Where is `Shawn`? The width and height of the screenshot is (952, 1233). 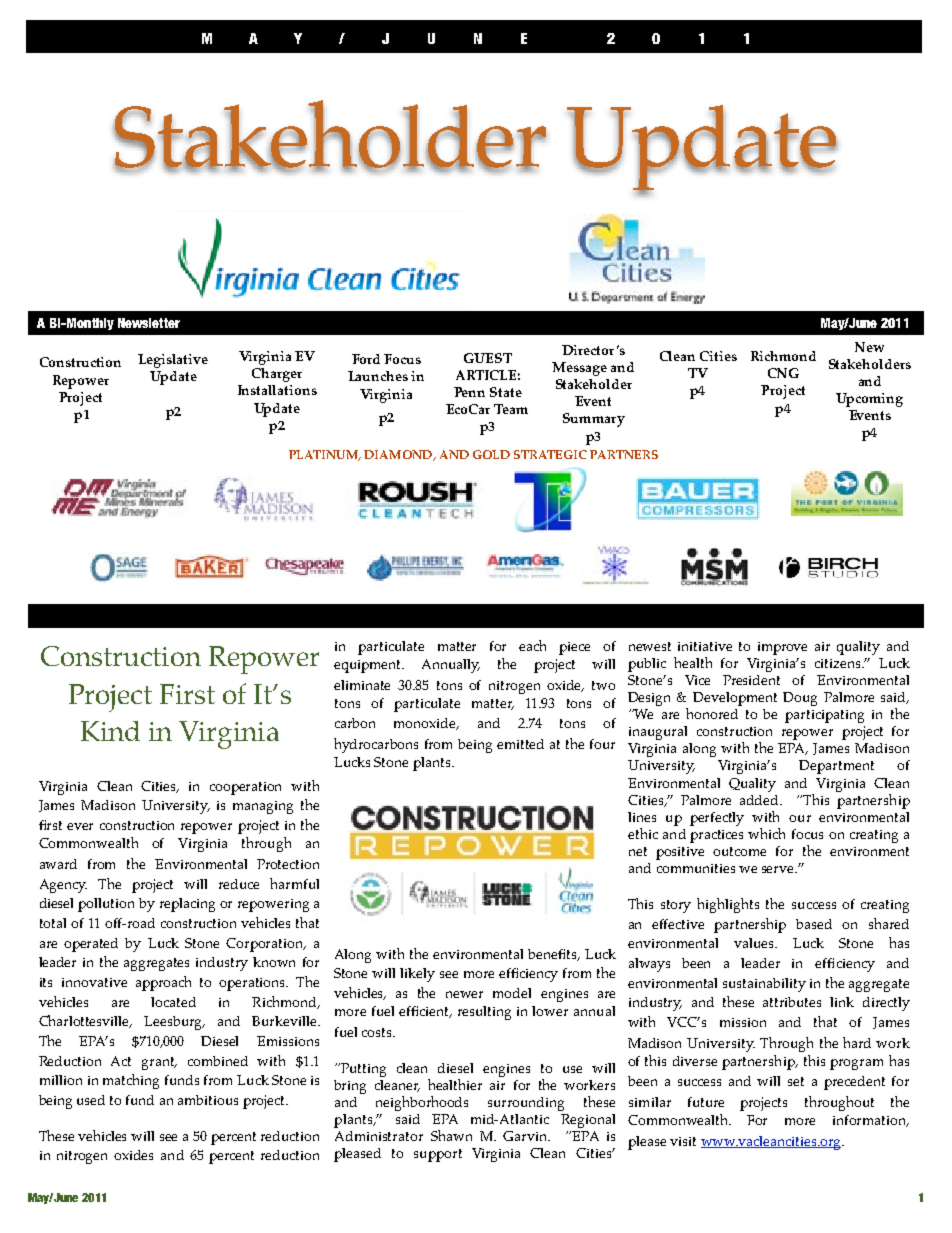 Shawn is located at coordinates (451, 1135).
